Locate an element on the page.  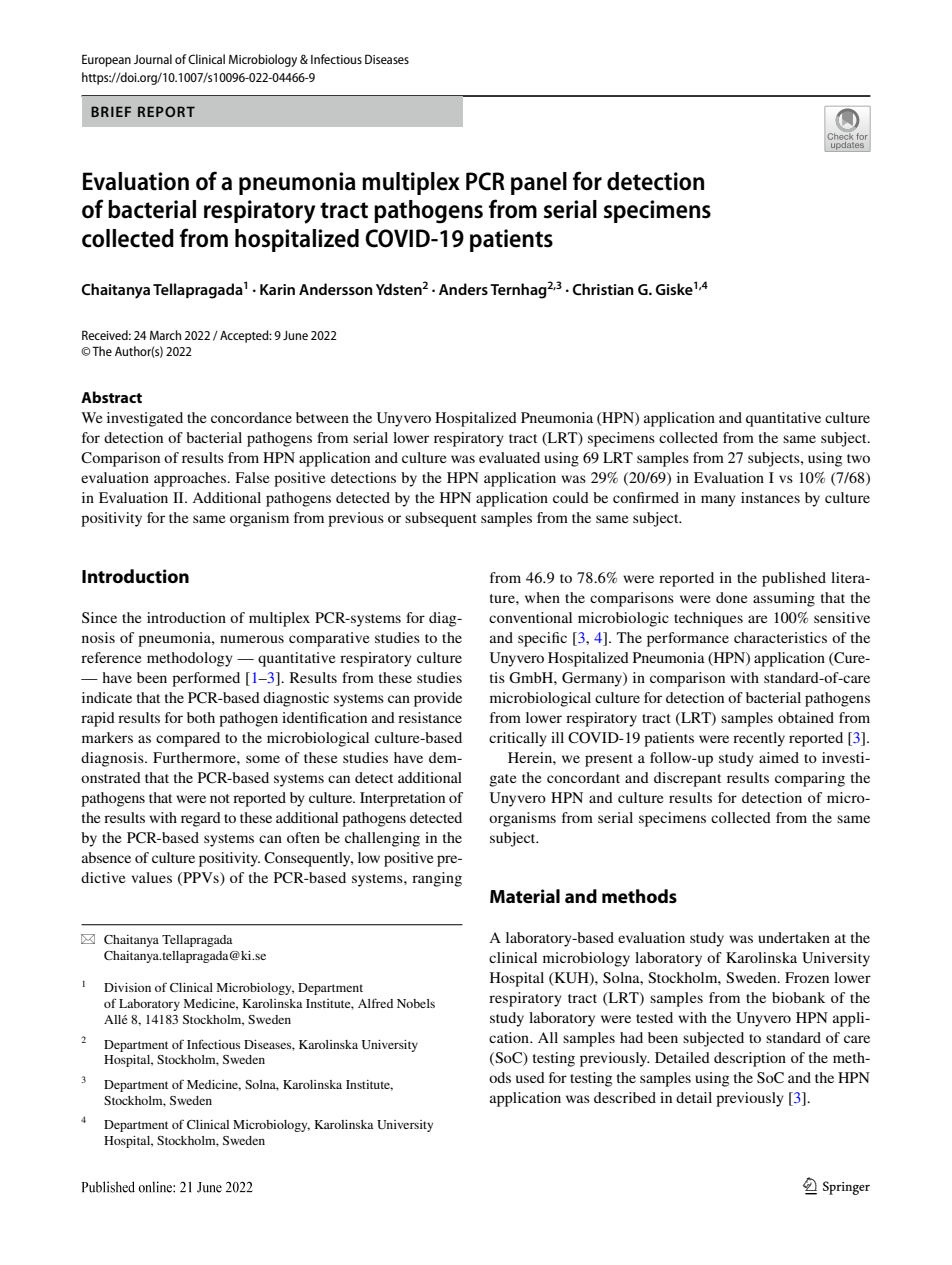
two is located at coordinates (858, 458).
